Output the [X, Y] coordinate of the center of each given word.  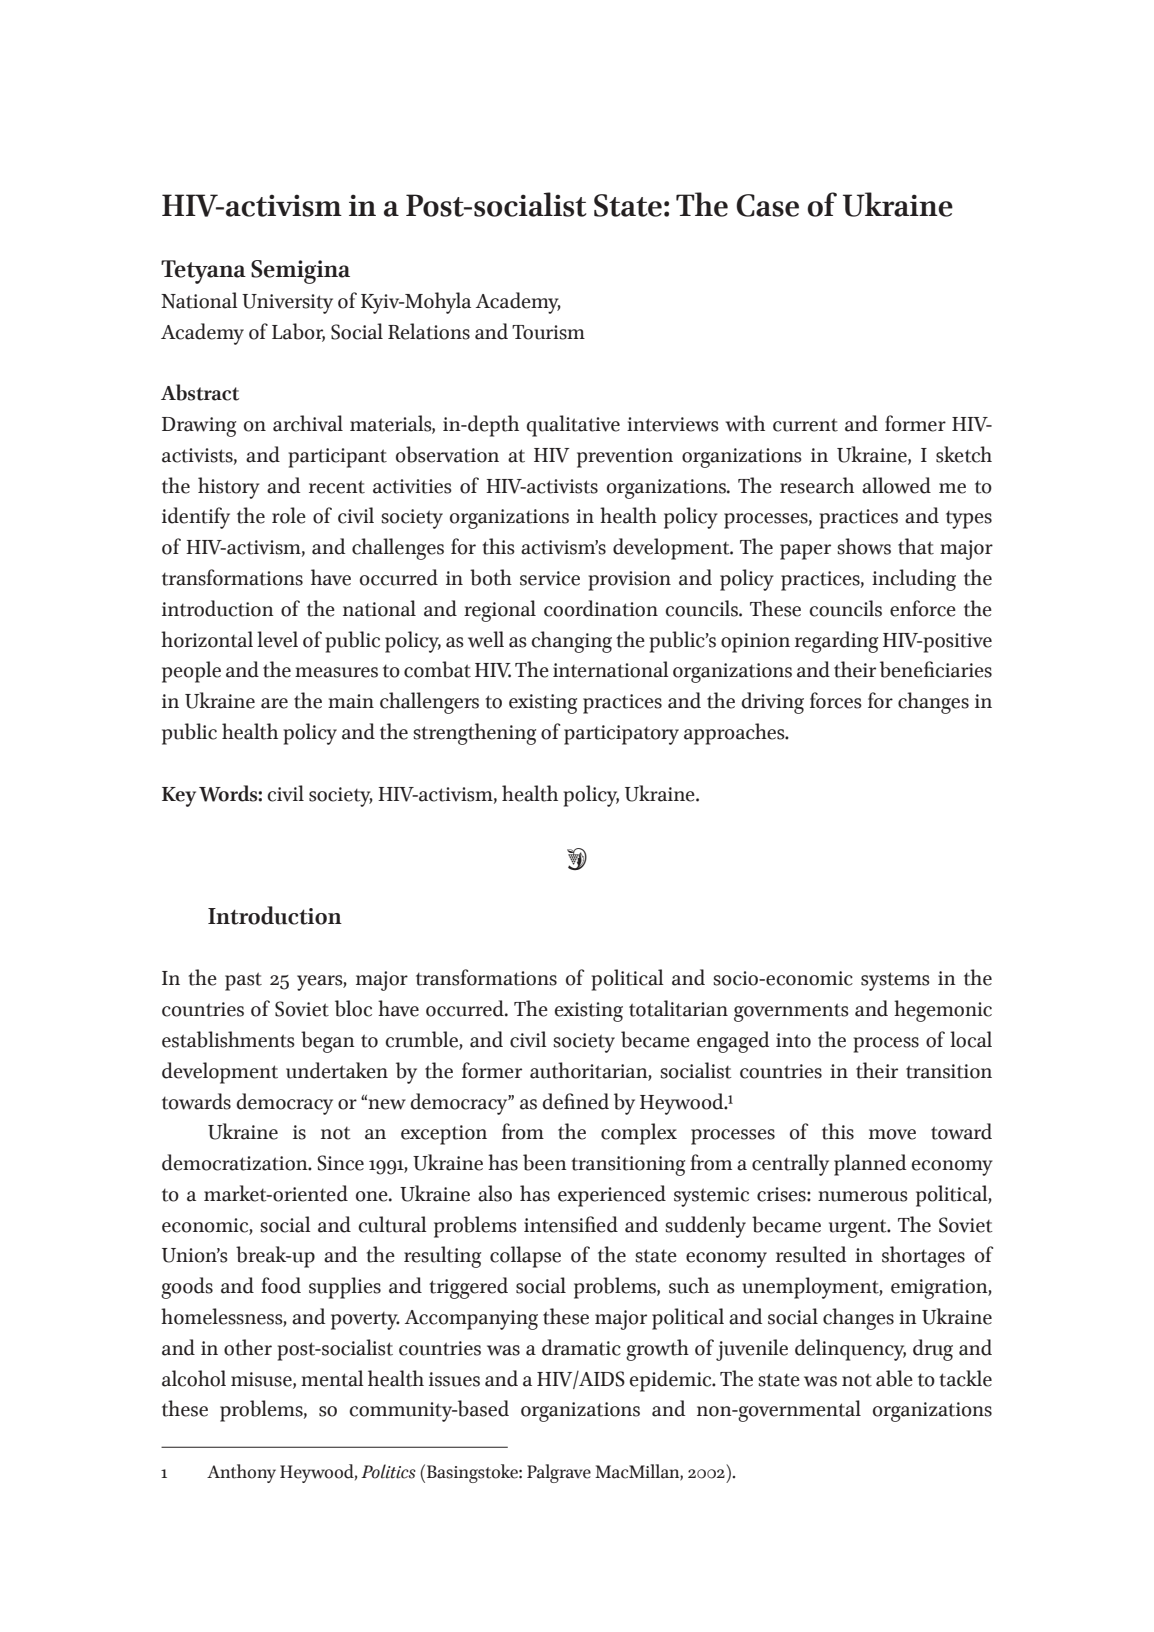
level [277, 639]
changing [571, 642]
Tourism [548, 332]
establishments [228, 1039]
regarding [836, 642]
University [287, 304]
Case [767, 205]
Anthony [241, 1473]
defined [575, 1101]
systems [895, 981]
